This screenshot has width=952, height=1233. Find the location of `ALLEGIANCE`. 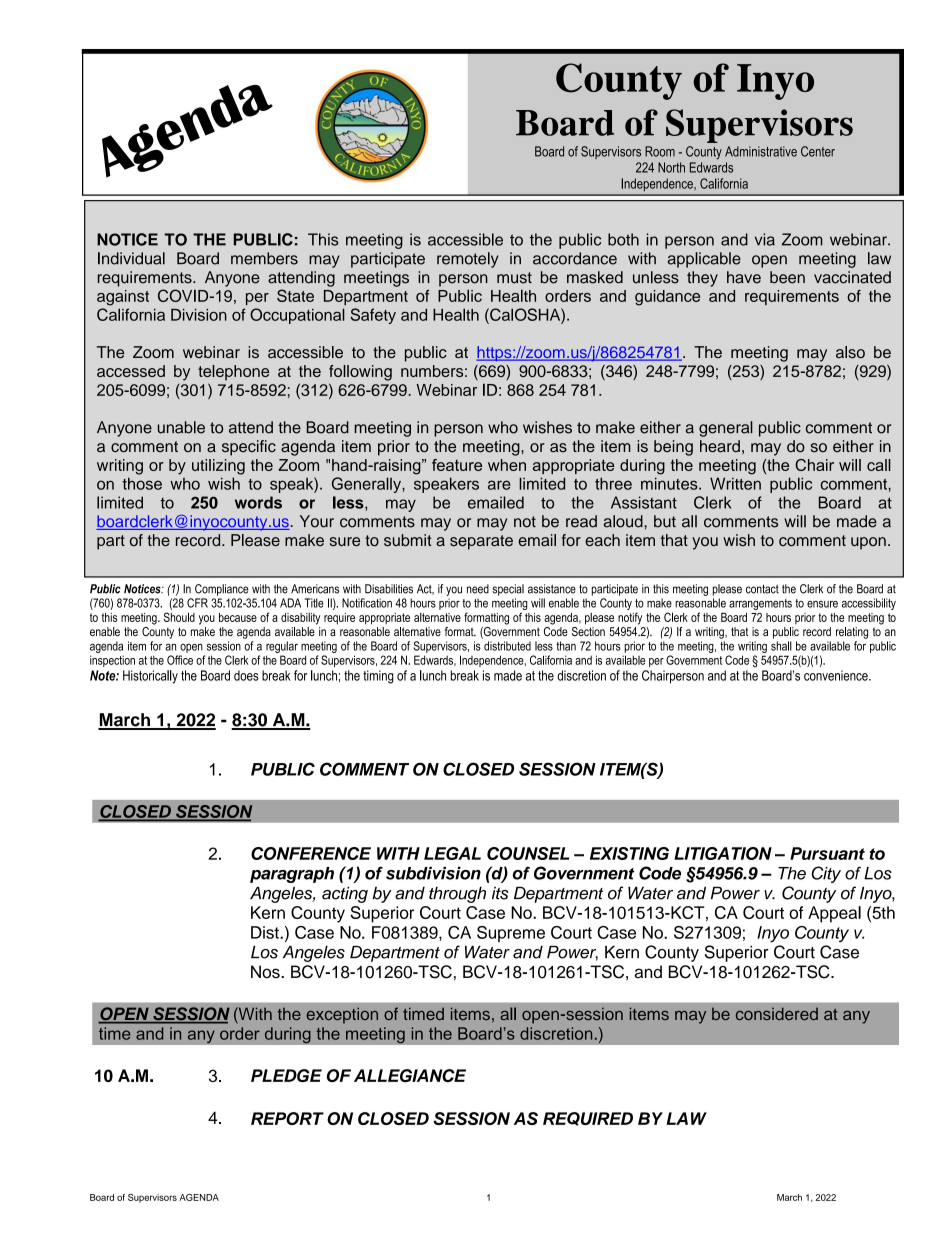

ALLEGIANCE is located at coordinates (410, 1075).
